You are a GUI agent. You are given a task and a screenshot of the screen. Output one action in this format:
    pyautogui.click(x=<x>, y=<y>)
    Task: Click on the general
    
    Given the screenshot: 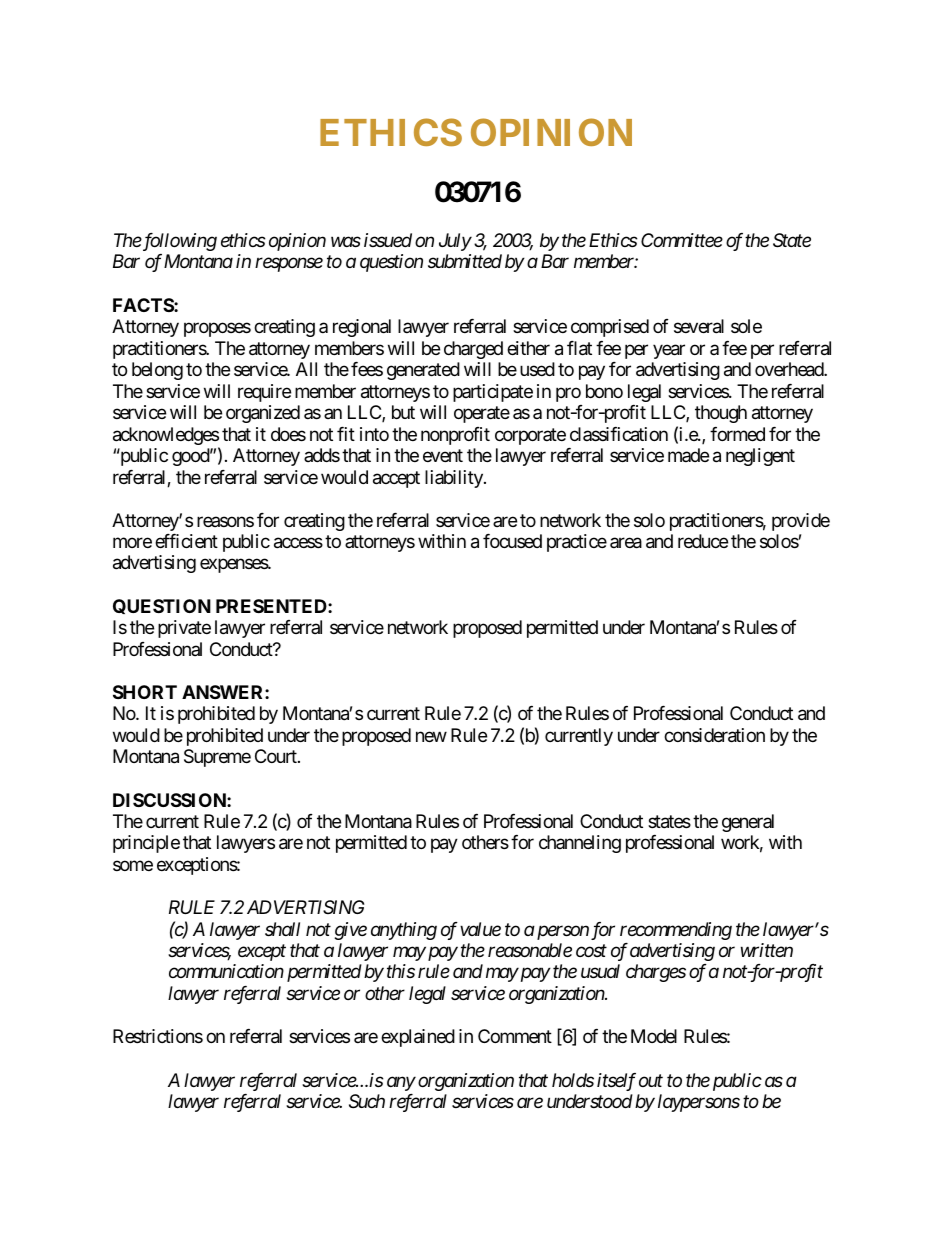 What is the action you would take?
    pyautogui.click(x=748, y=823)
